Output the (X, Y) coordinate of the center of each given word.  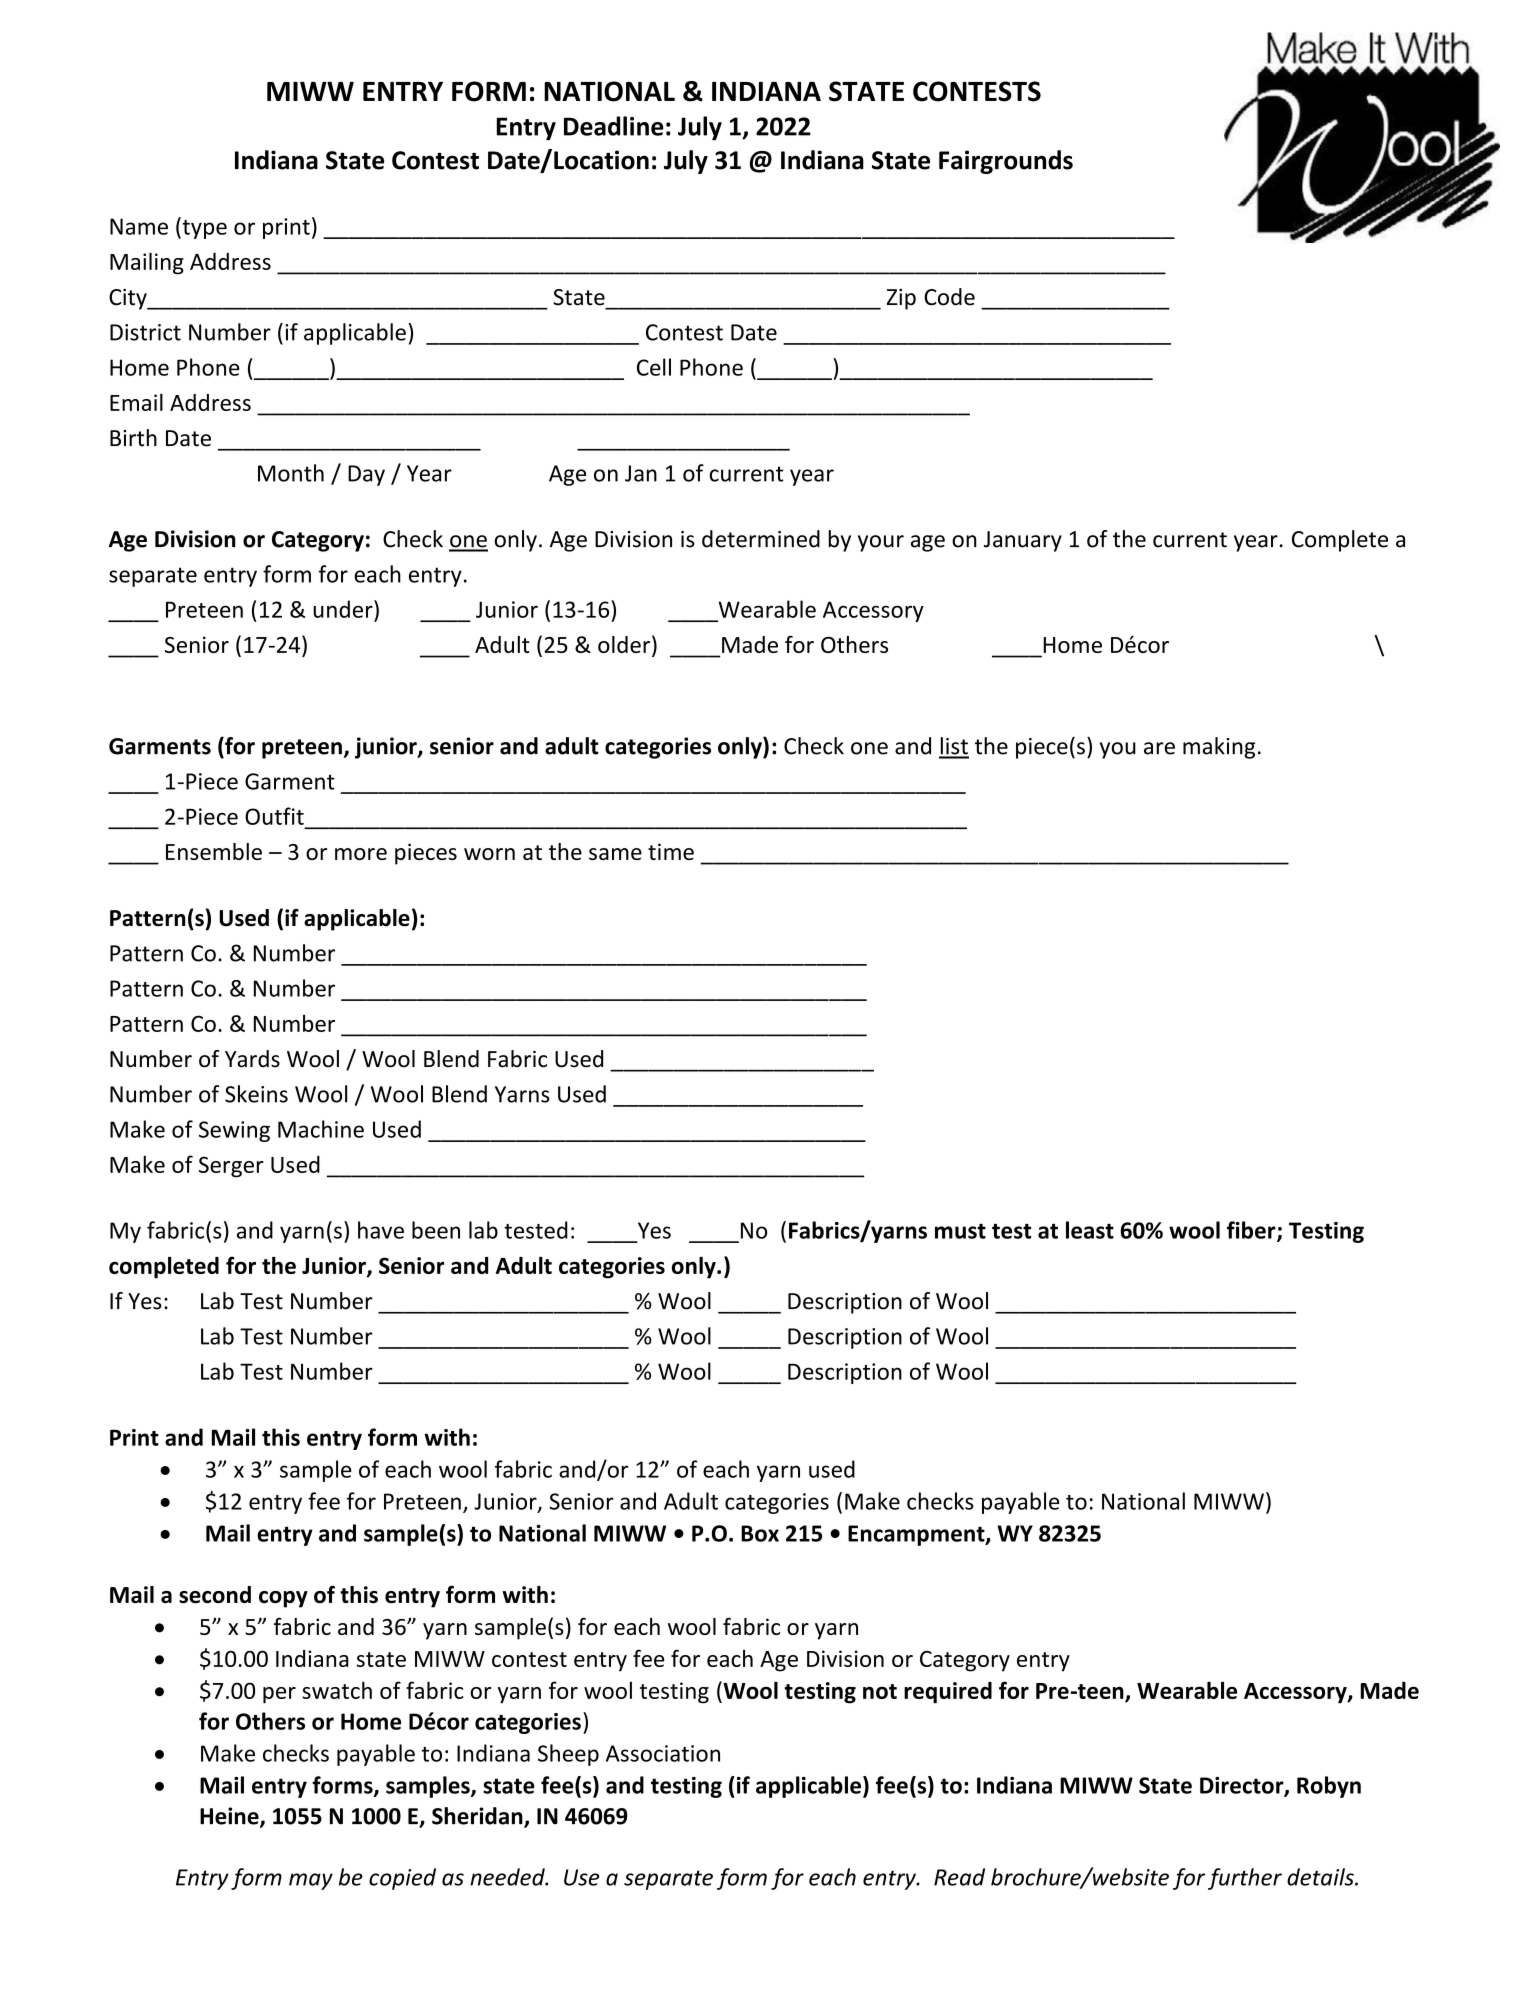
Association (663, 1753)
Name (139, 226)
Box (760, 1533)
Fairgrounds (1006, 162)
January (1023, 541)
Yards (252, 1059)
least (1090, 1230)
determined (761, 539)
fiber (1252, 1231)
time (671, 851)
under (344, 609)
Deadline (614, 126)
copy (283, 1599)
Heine (230, 1817)
